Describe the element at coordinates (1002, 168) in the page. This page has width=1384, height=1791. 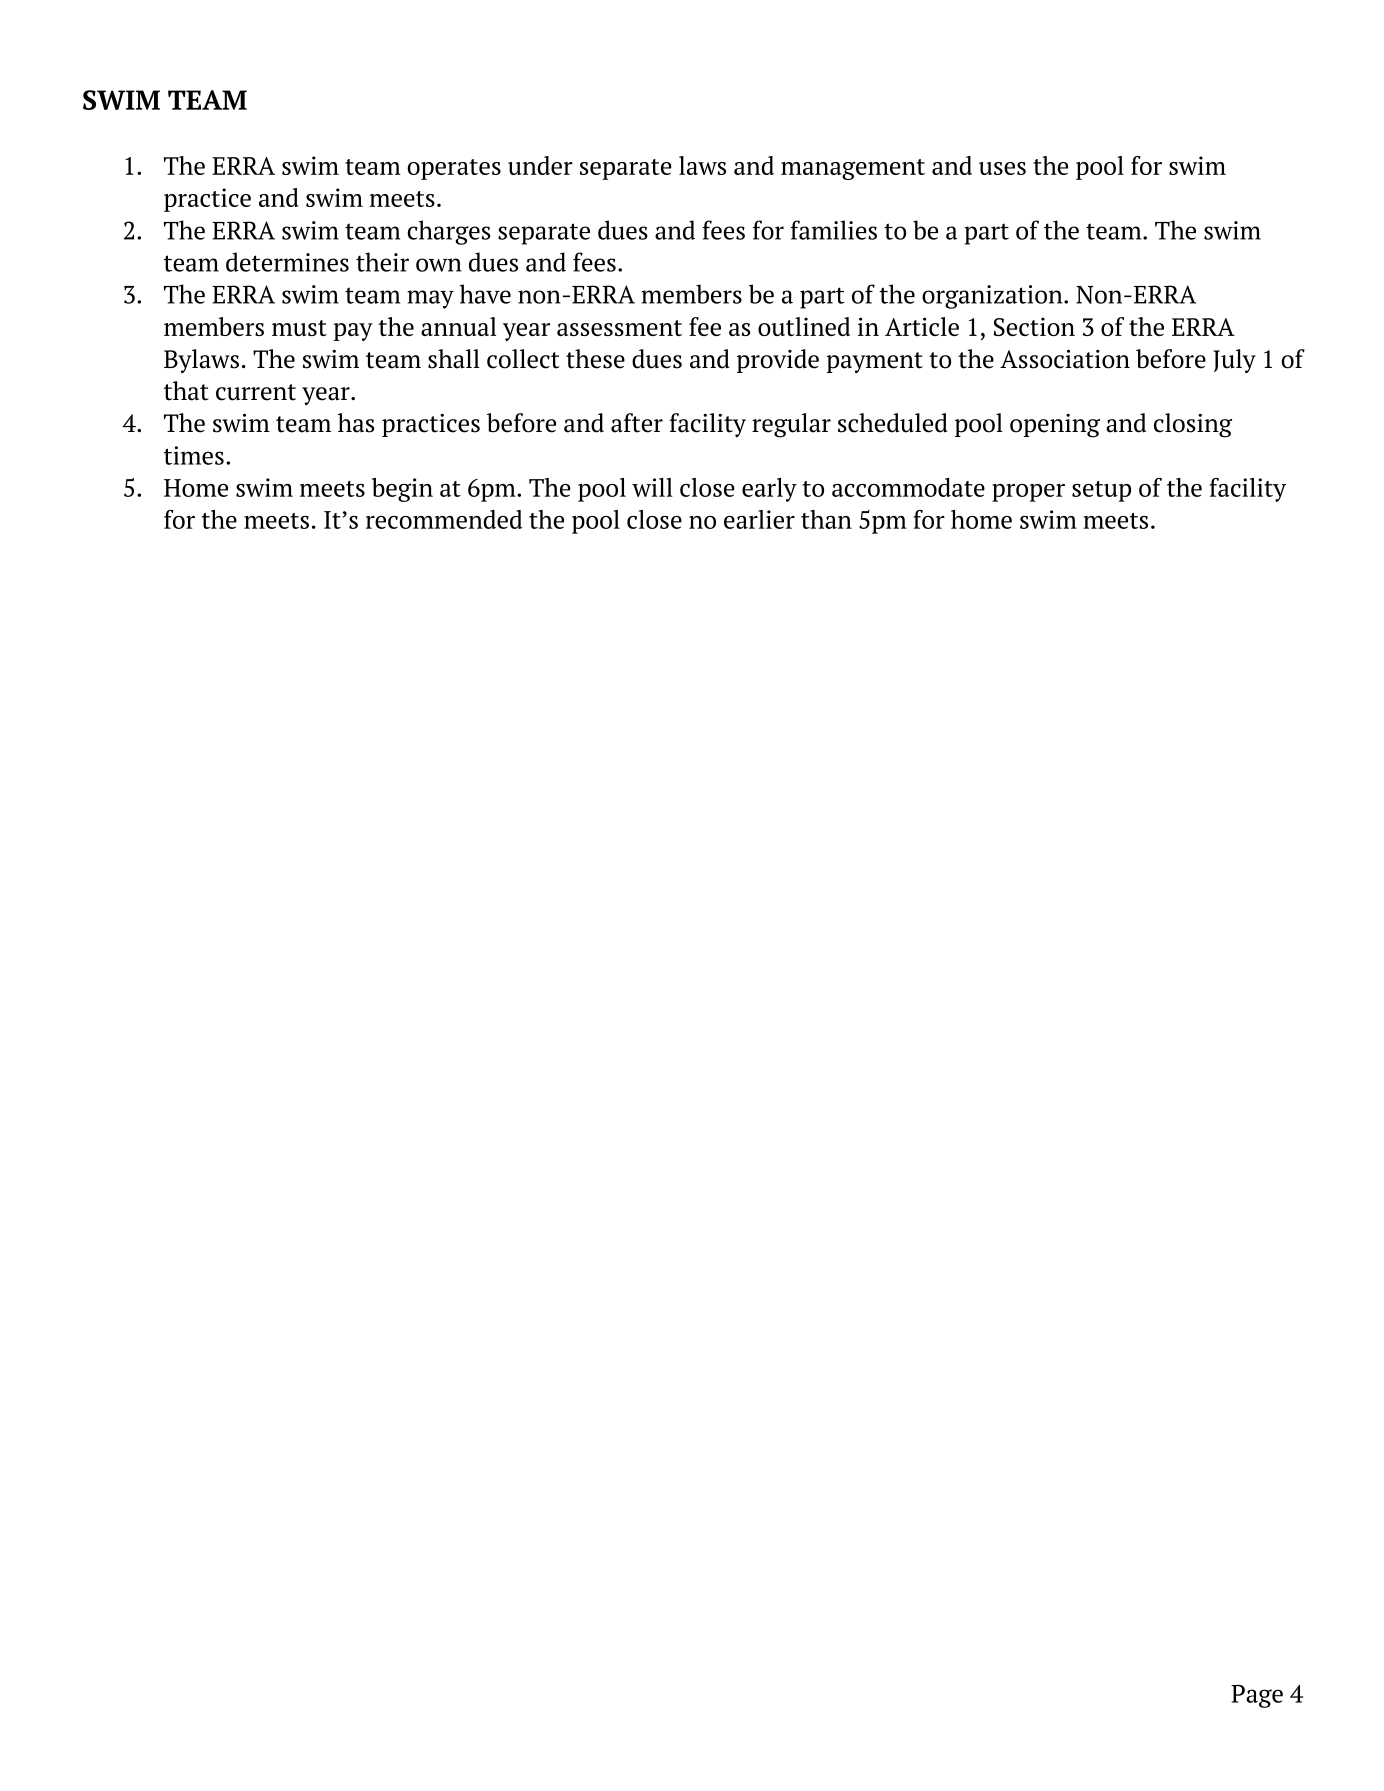
I see `uses` at that location.
